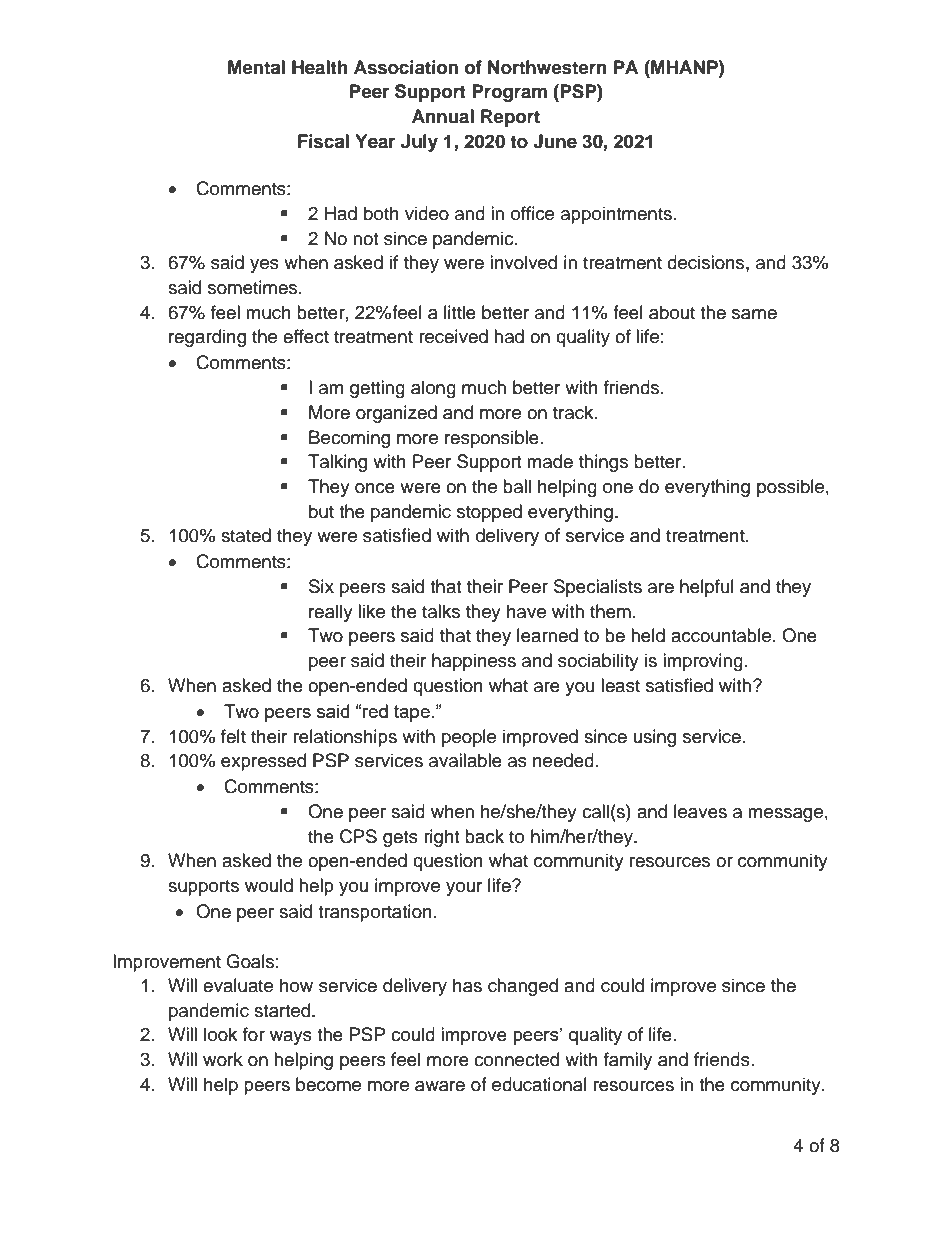  What do you see at coordinates (722, 635) in the screenshot?
I see `accountable` at bounding box center [722, 635].
